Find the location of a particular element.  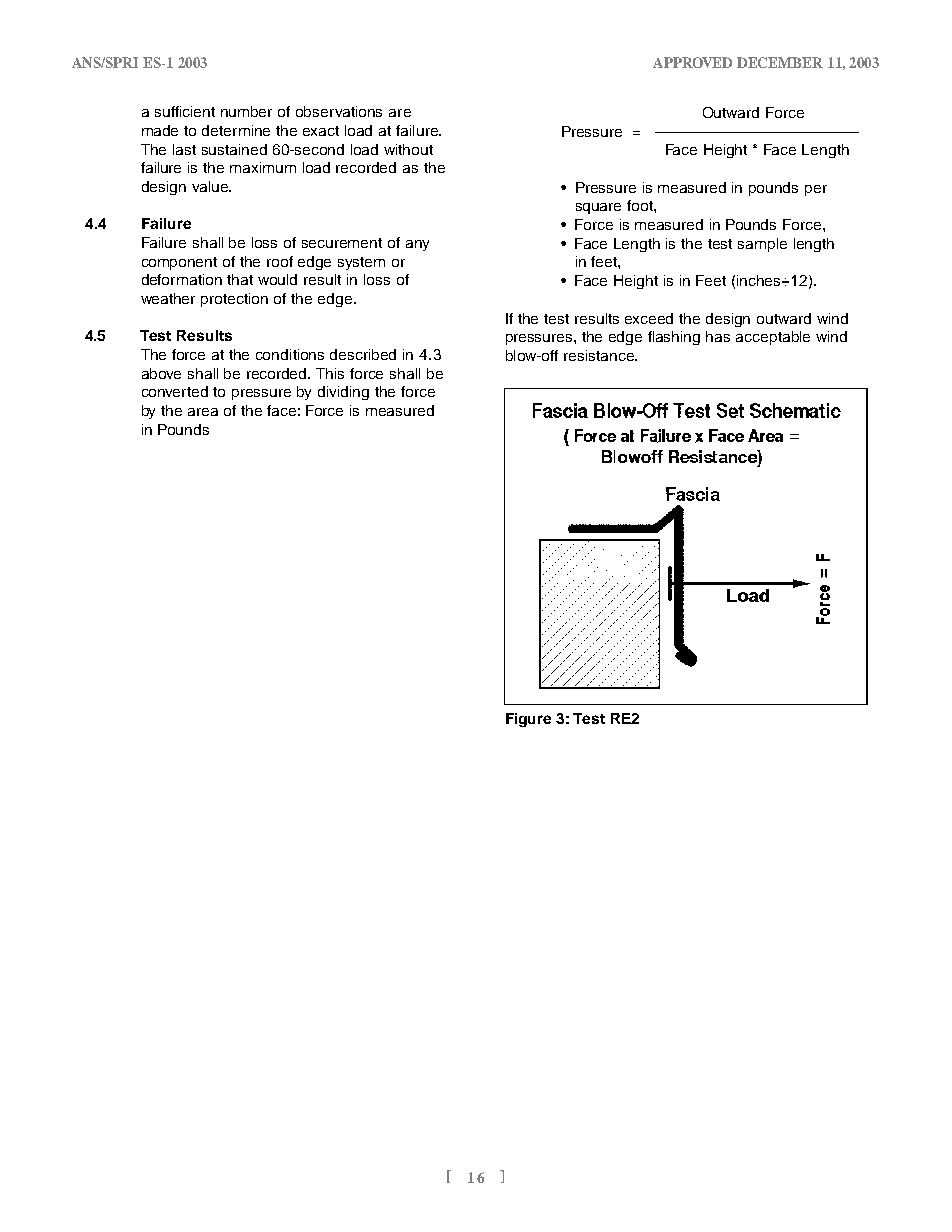

Figure is located at coordinates (528, 720).
